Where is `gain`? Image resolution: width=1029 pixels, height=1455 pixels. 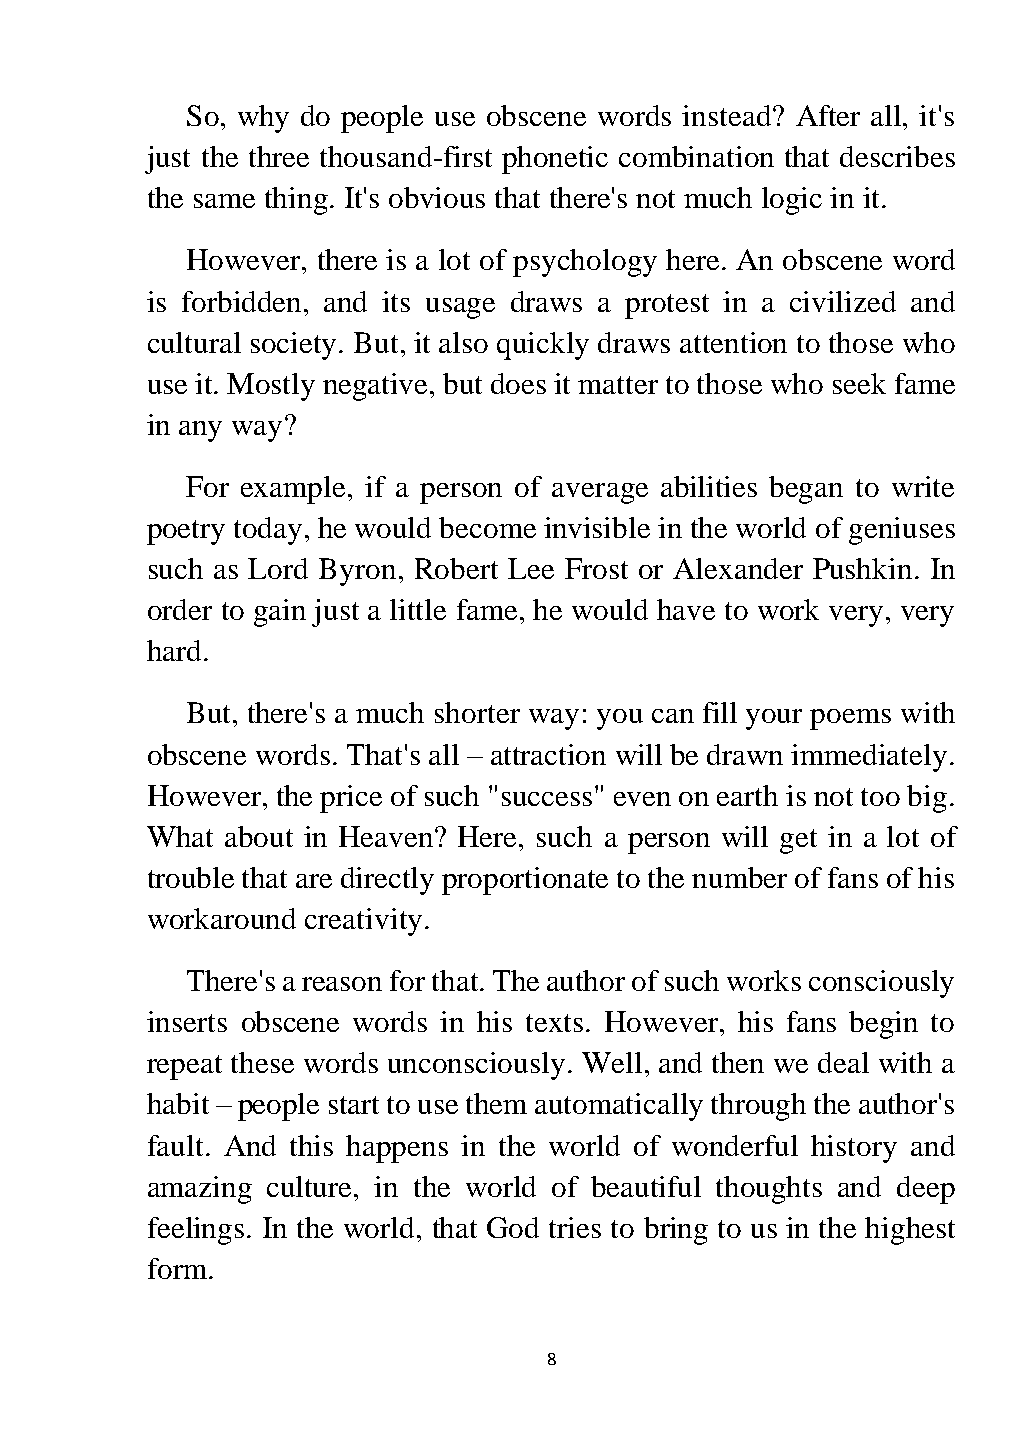 gain is located at coordinates (280, 613).
